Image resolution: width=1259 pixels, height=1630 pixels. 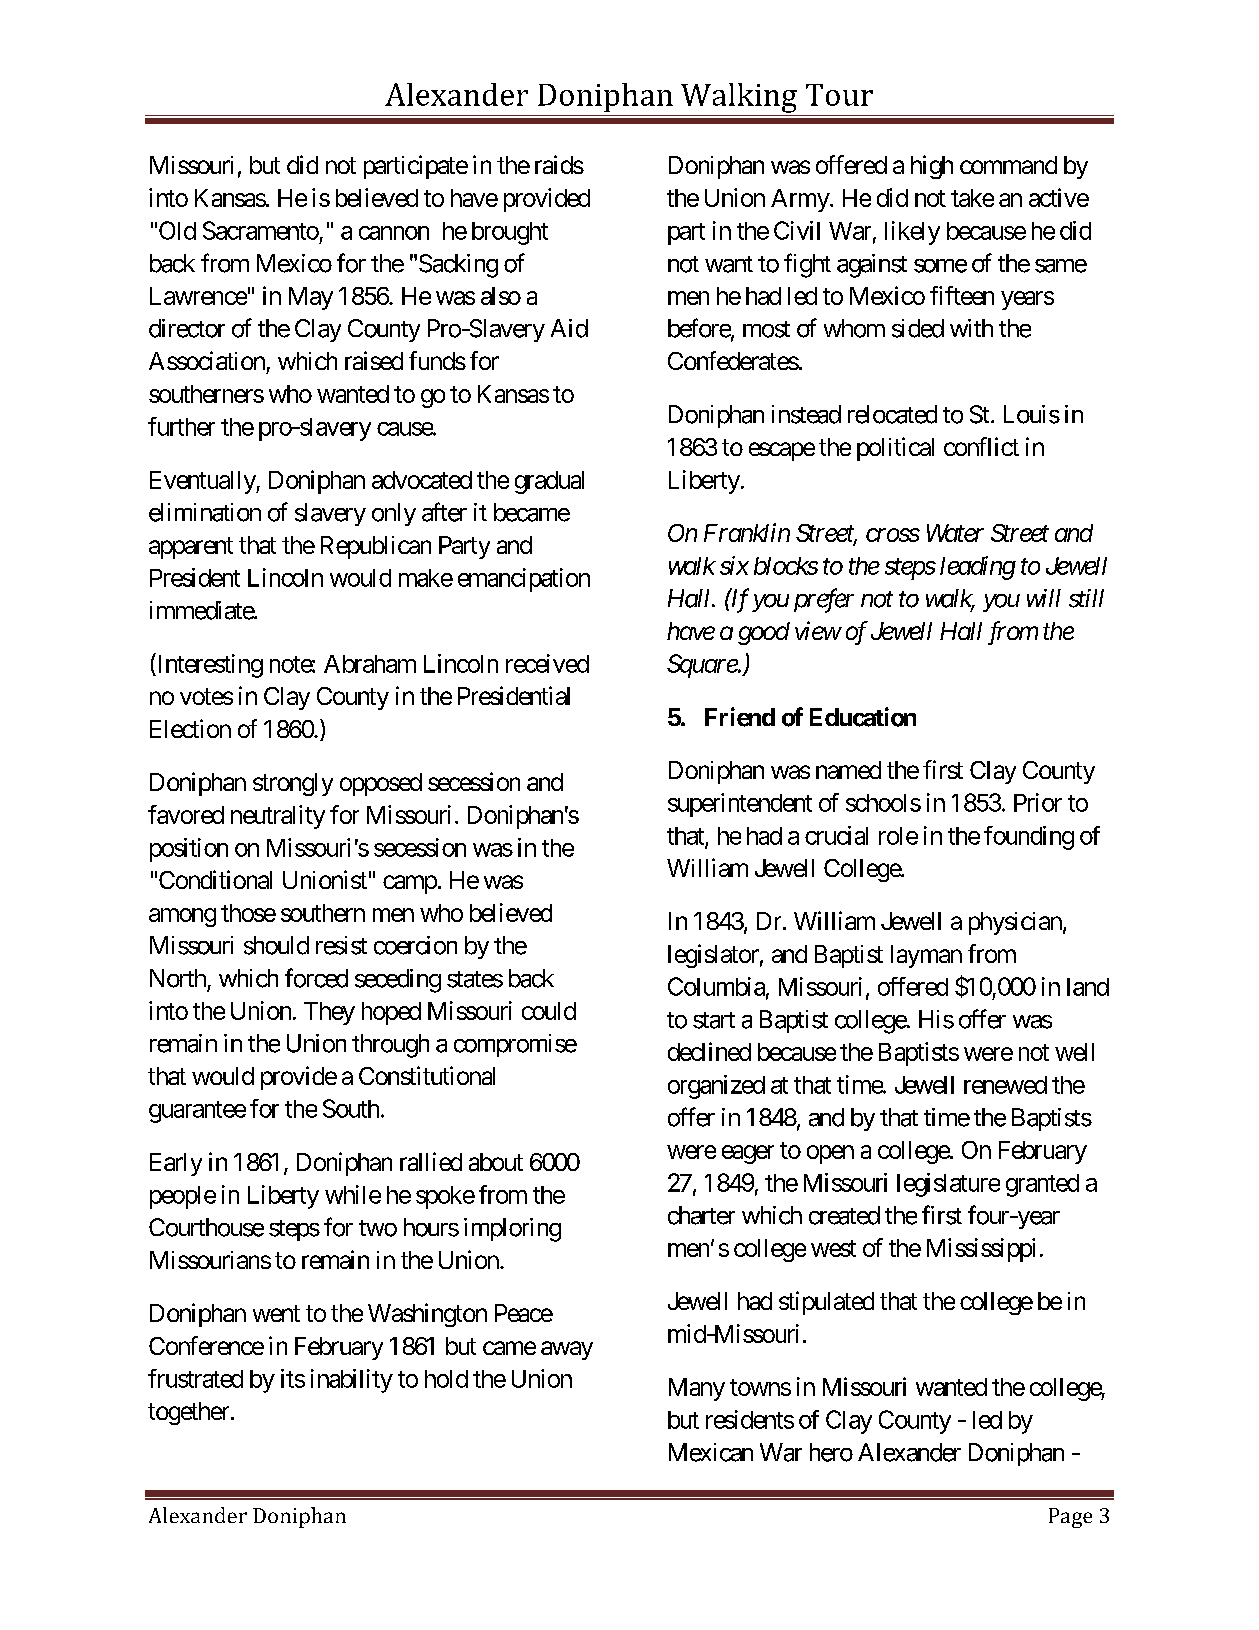 I want to click on command, so click(x=1008, y=165).
